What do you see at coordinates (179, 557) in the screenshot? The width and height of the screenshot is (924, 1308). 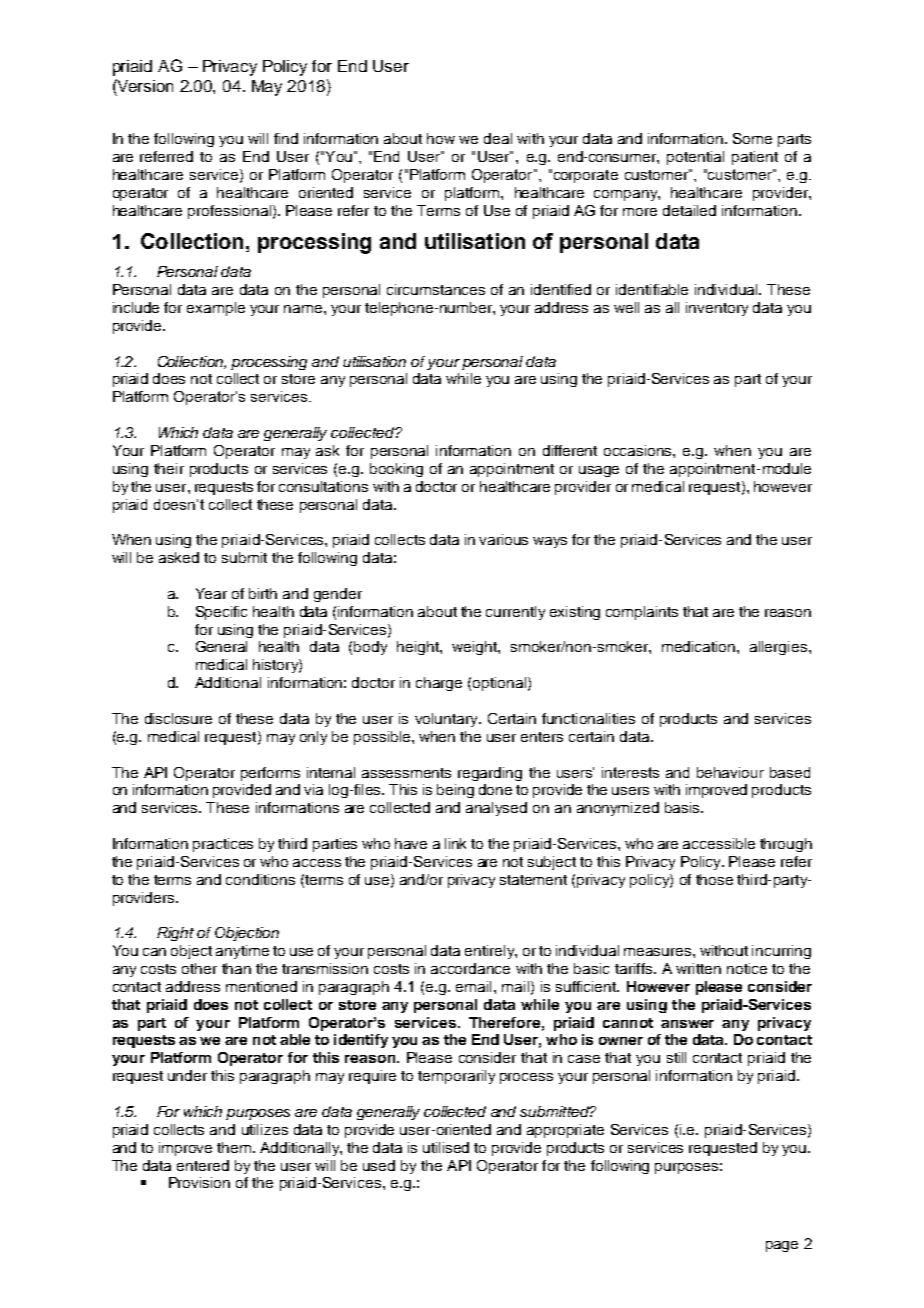 I see `asked` at bounding box center [179, 557].
